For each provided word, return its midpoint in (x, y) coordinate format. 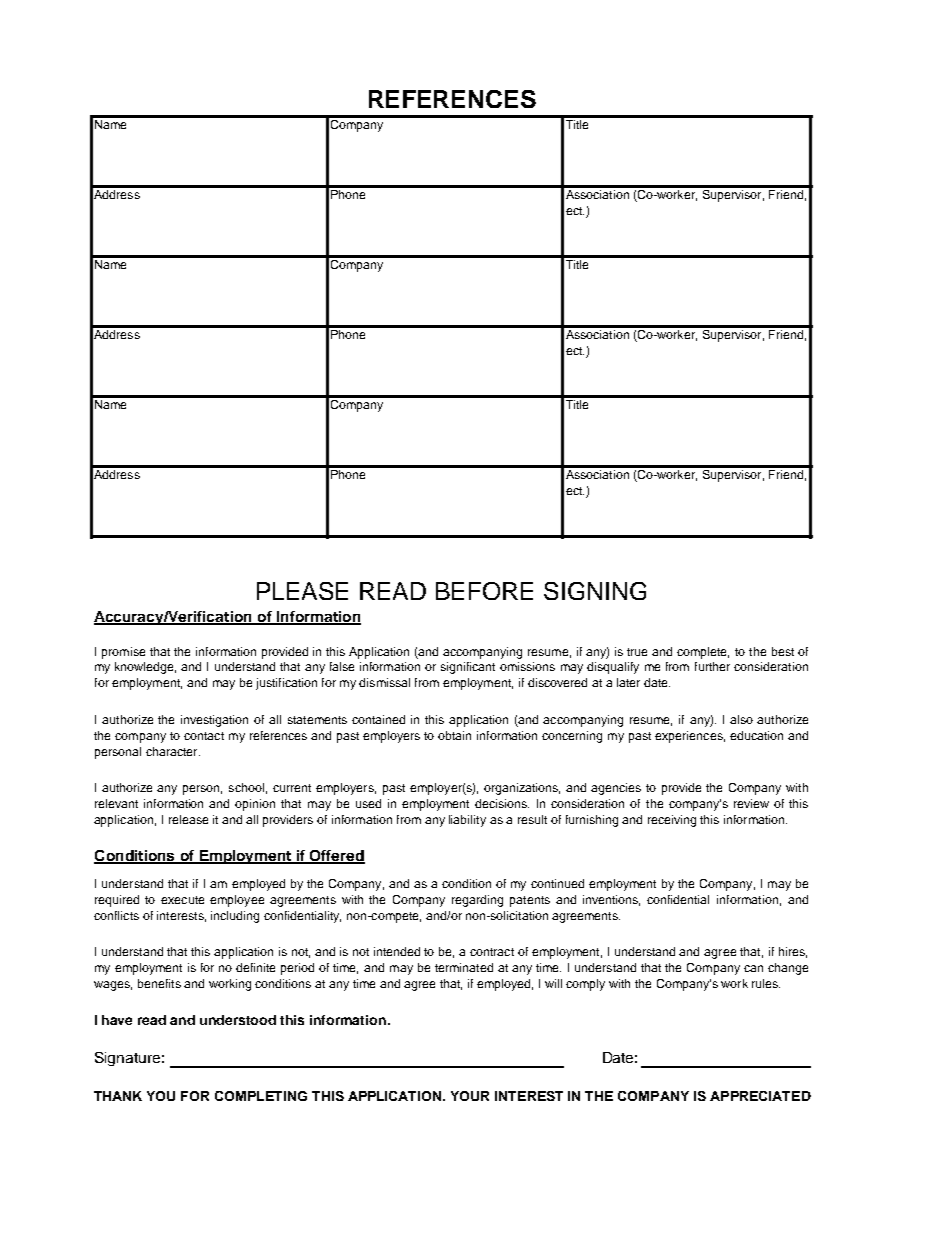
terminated (464, 967)
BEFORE (484, 591)
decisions (502, 803)
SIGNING (595, 591)
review (751, 803)
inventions (611, 900)
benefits (159, 983)
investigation (214, 721)
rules (766, 983)
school (246, 787)
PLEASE (302, 591)
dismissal (384, 682)
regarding (477, 901)
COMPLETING (261, 1096)
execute (182, 900)
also (741, 719)
